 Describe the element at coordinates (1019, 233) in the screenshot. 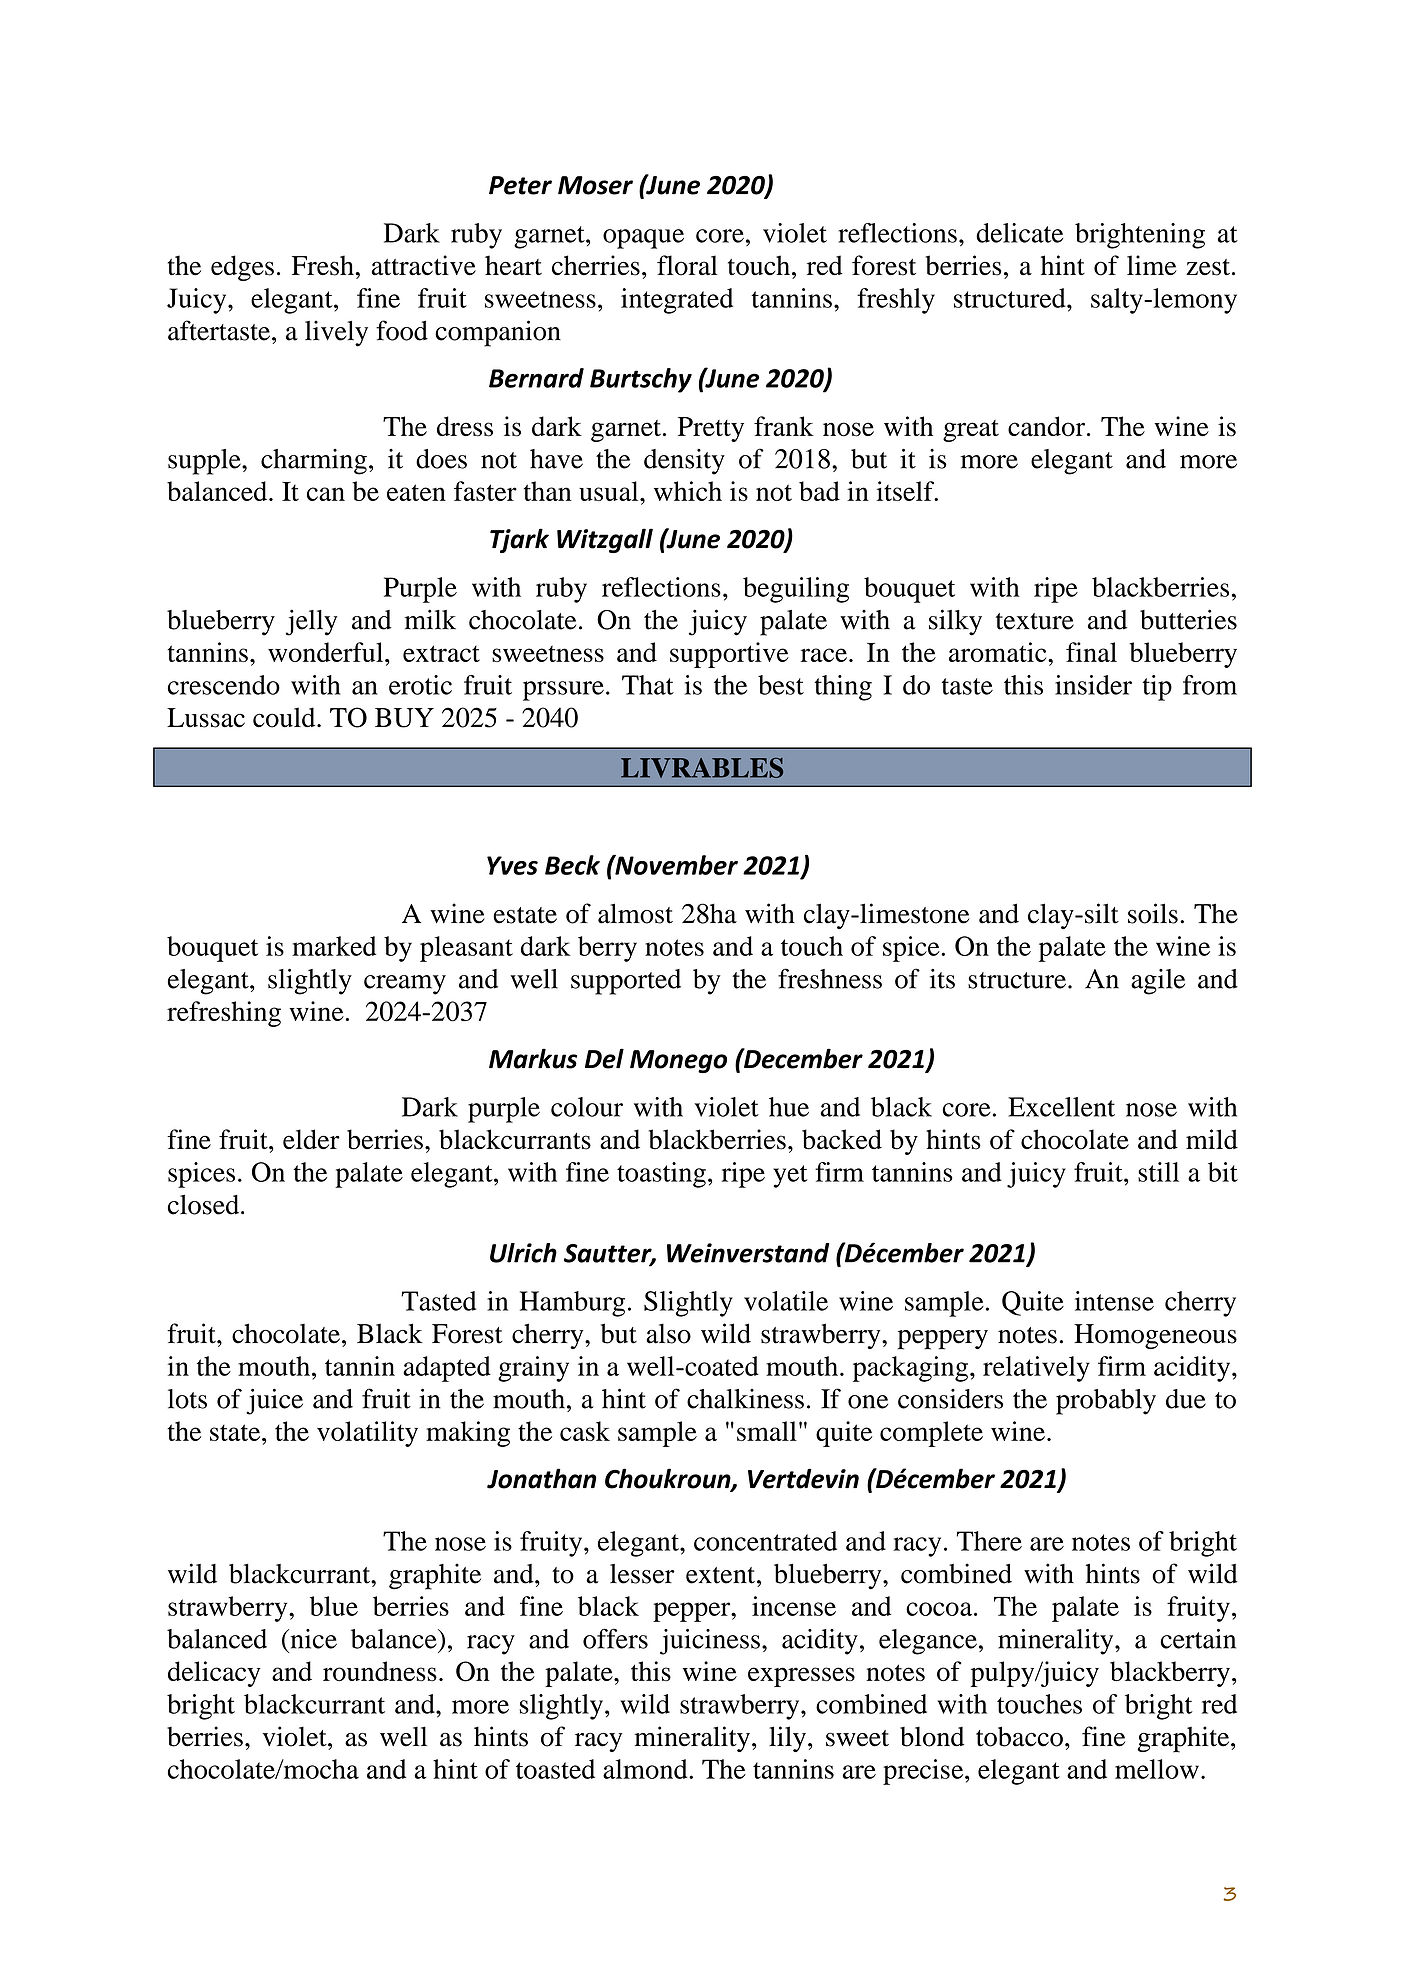

I see `delicate` at that location.
